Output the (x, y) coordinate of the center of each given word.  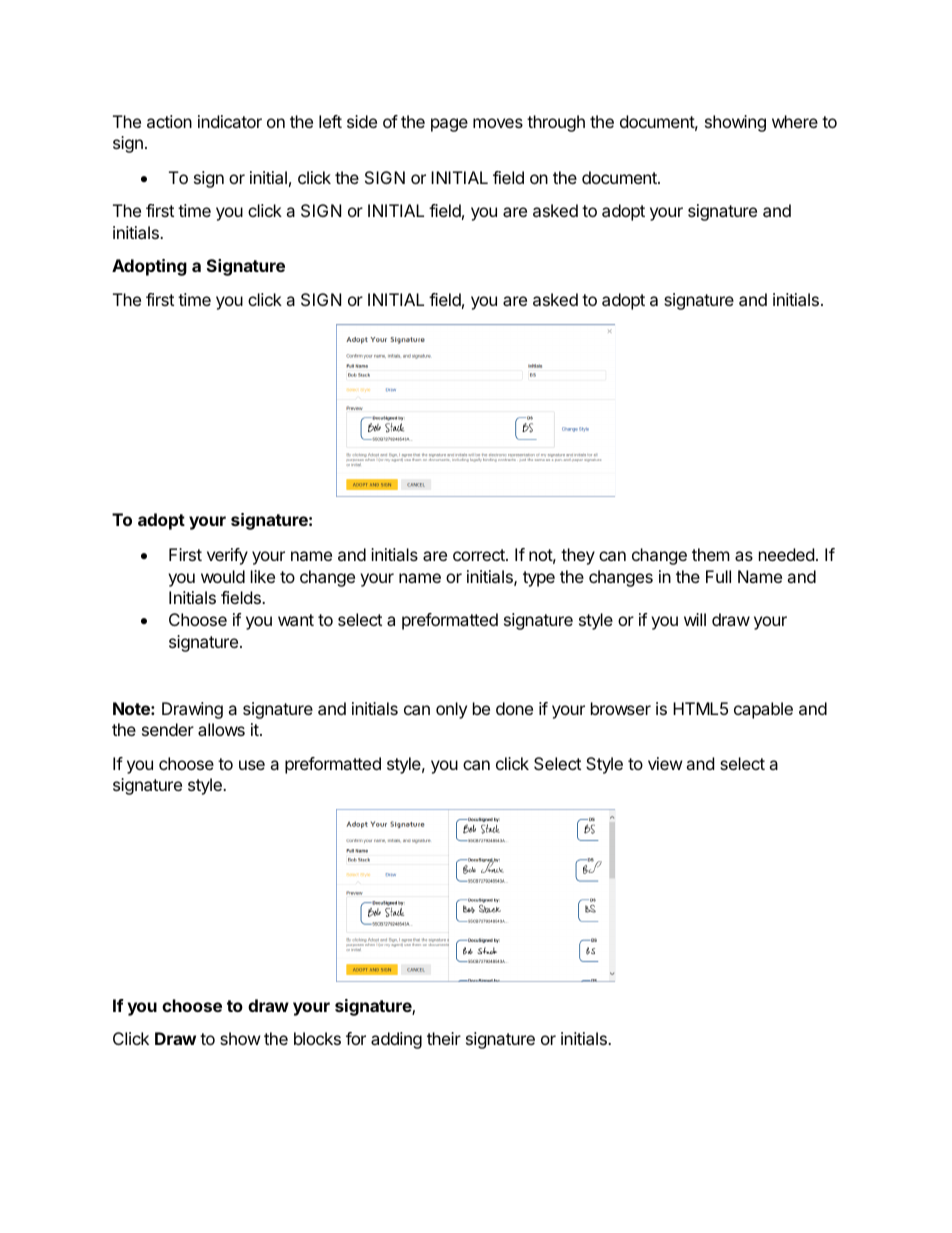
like (263, 576)
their (444, 1038)
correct (480, 555)
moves (498, 123)
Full (718, 576)
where (795, 121)
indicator (230, 121)
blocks (317, 1038)
